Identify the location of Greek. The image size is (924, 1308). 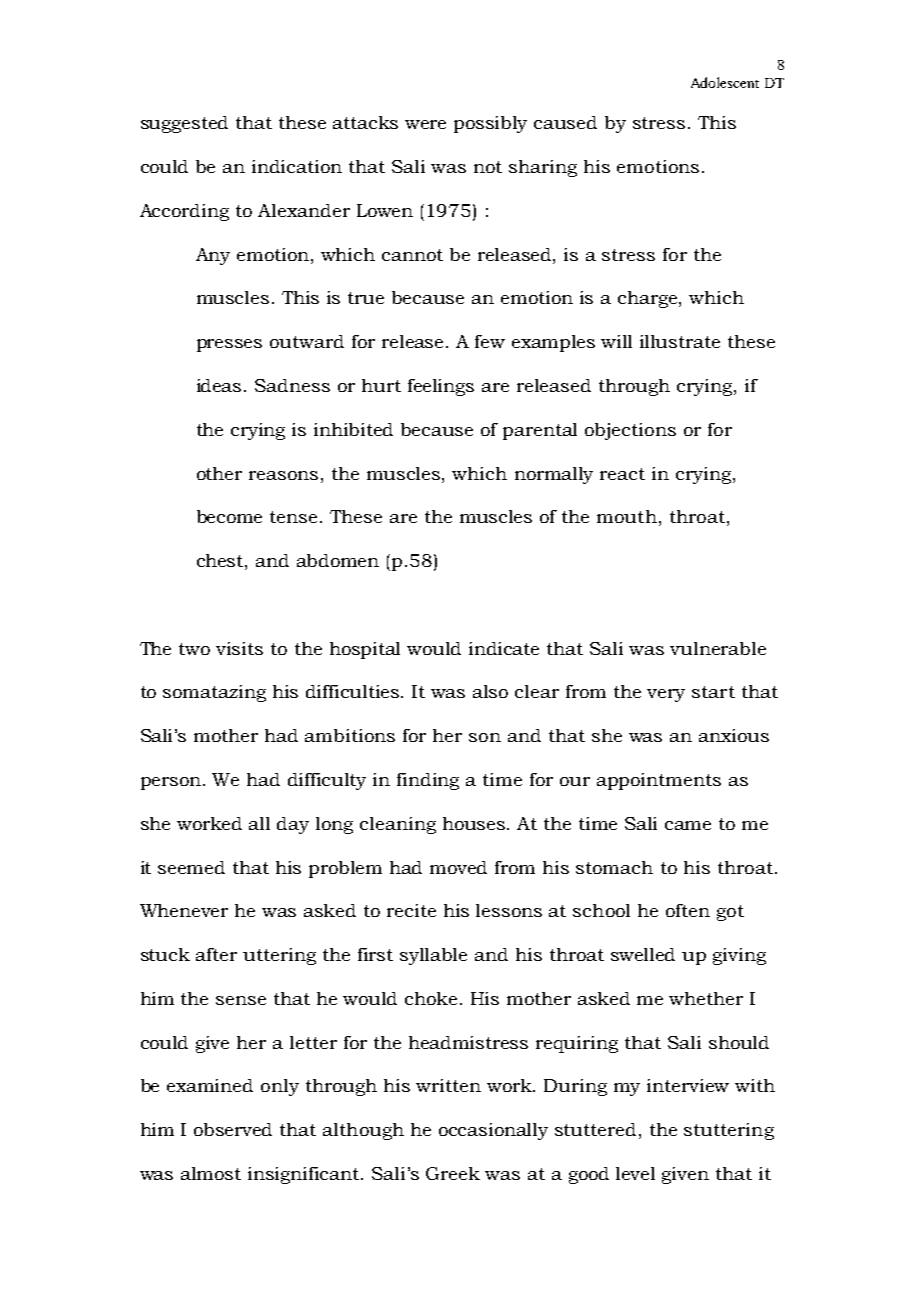
(453, 1173).
